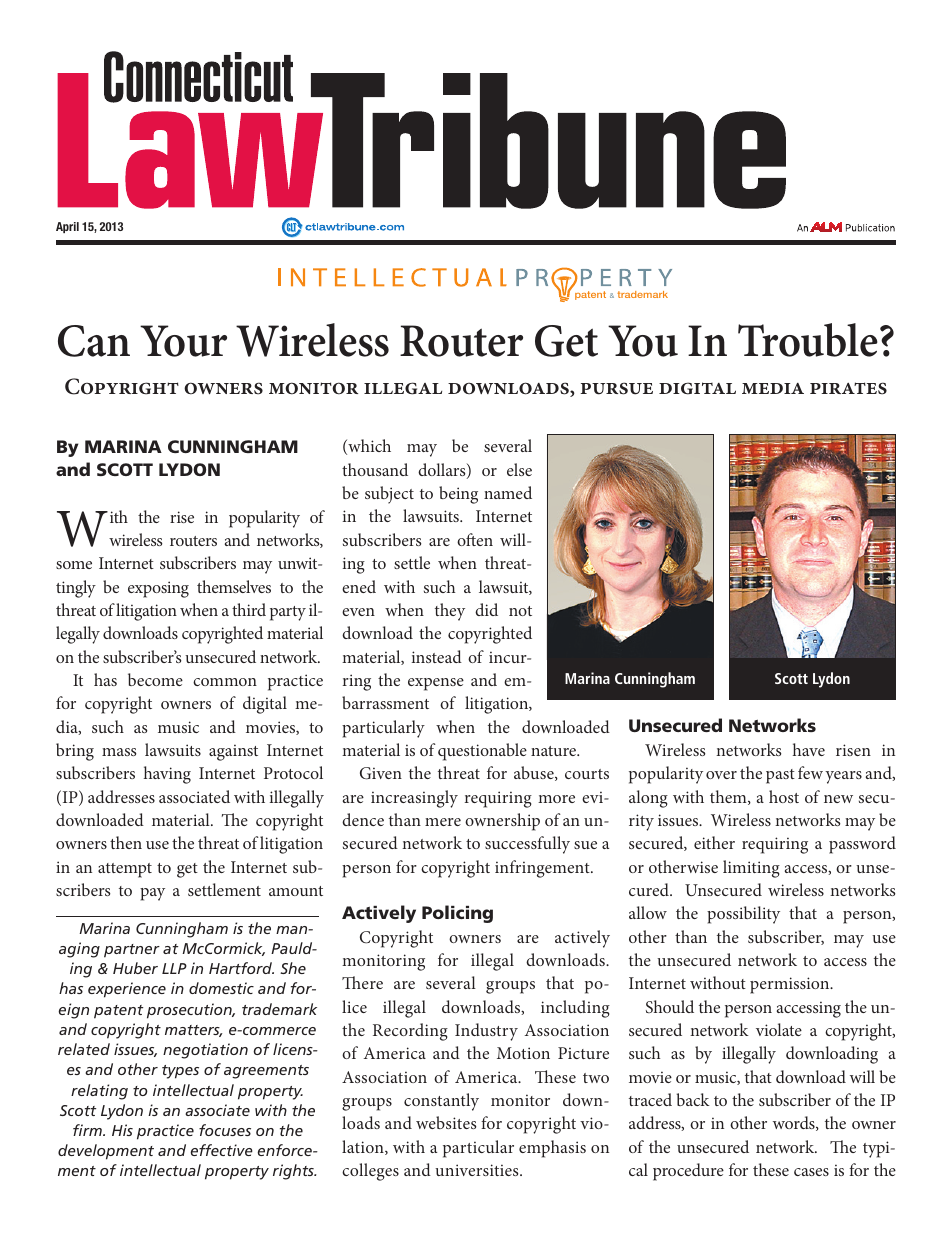 Image resolution: width=952 pixels, height=1233 pixels. What do you see at coordinates (122, 1130) in the screenshot?
I see `His` at bounding box center [122, 1130].
